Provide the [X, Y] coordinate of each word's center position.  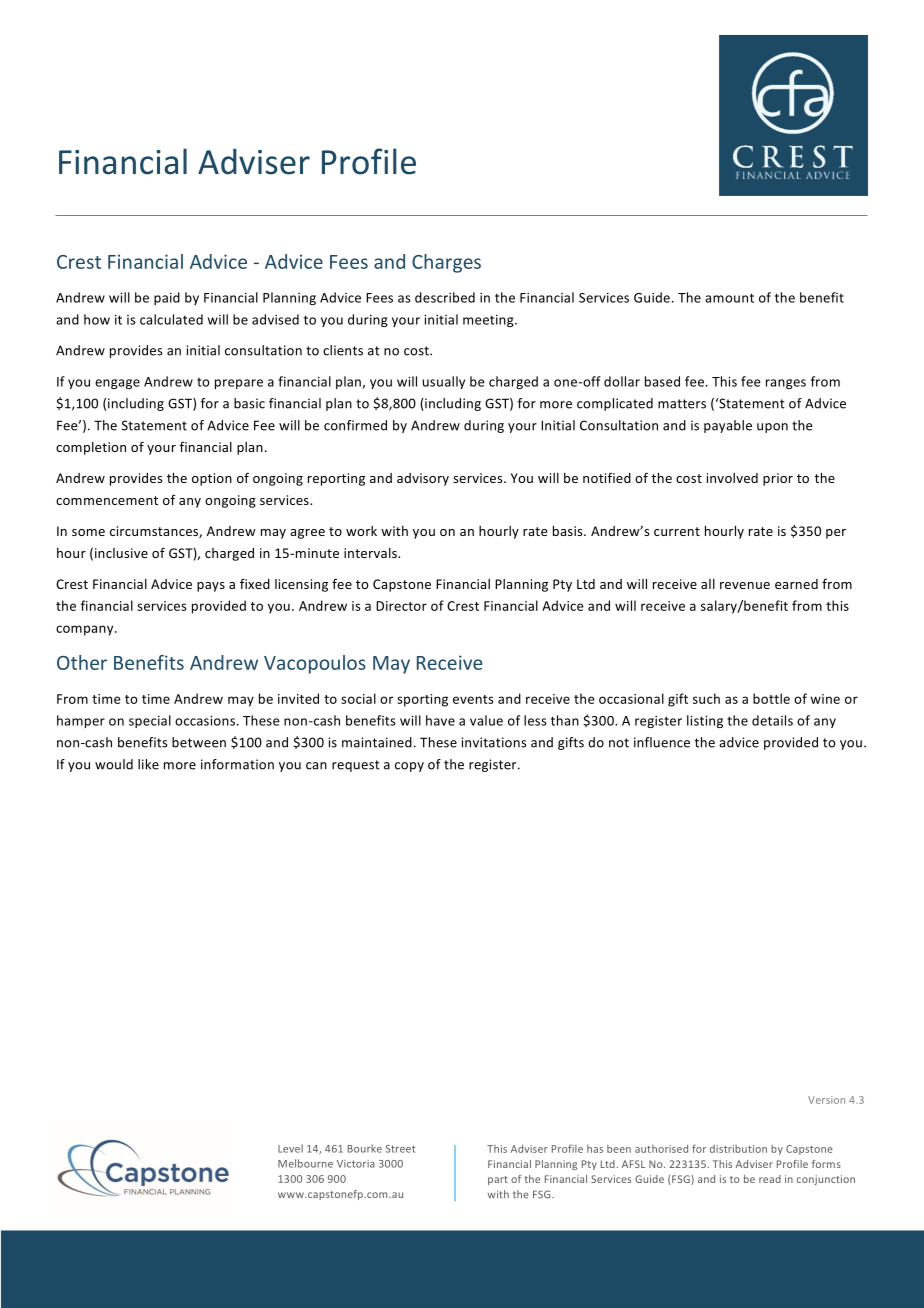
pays [211, 587]
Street [400, 1149]
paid [167, 298]
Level [290, 1148]
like [148, 764]
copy [409, 767]
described [445, 297]
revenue [745, 585]
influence [662, 742]
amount [729, 298]
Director [401, 606]
